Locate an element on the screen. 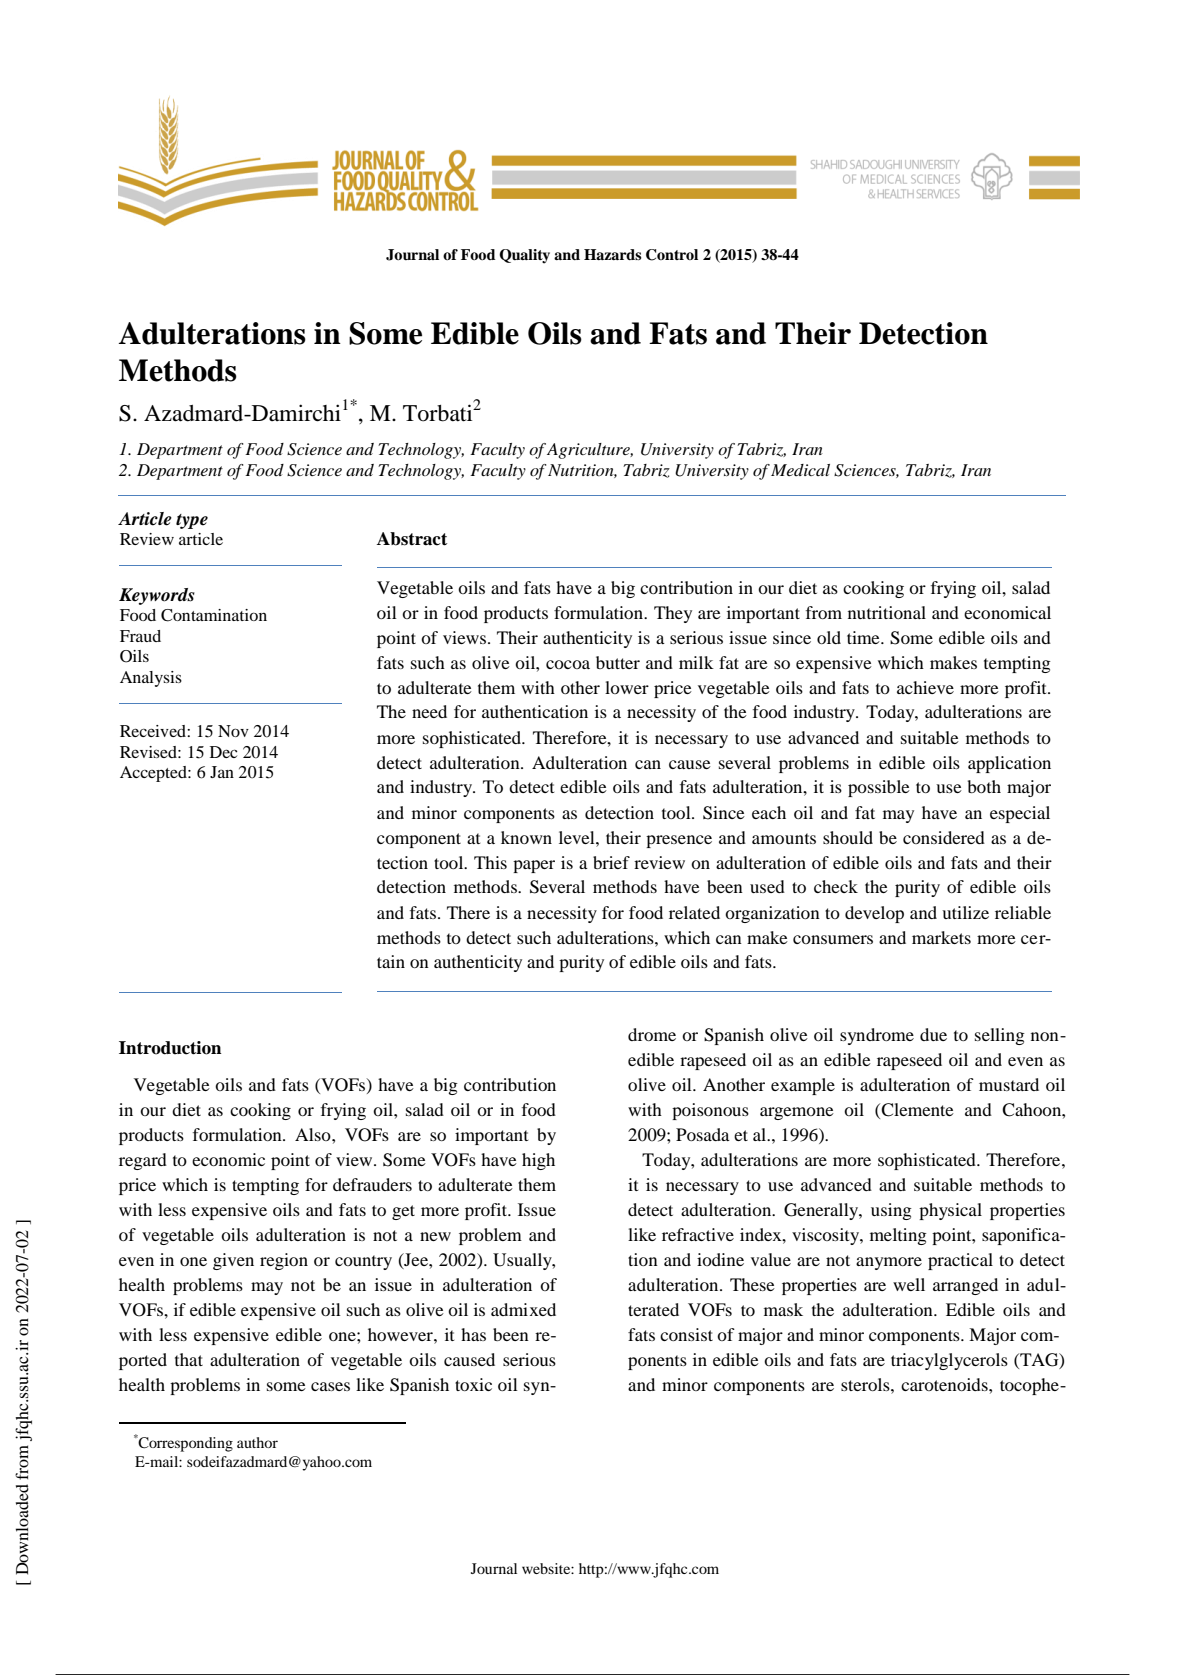 The image size is (1185, 1675). Also is located at coordinates (314, 1134).
